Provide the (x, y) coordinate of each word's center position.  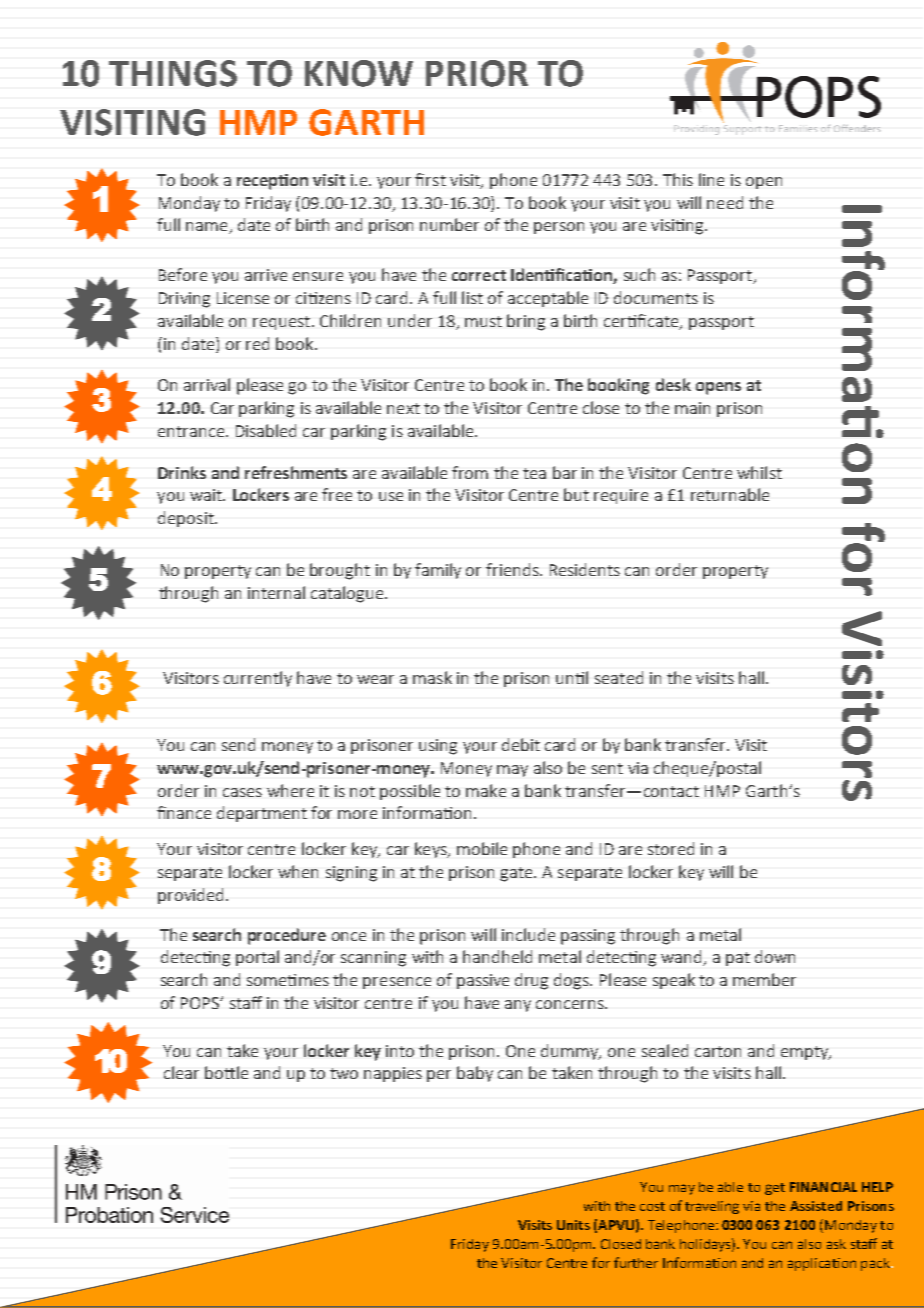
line (711, 179)
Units (573, 1225)
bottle (226, 1072)
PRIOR (477, 73)
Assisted (816, 1206)
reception (272, 182)
